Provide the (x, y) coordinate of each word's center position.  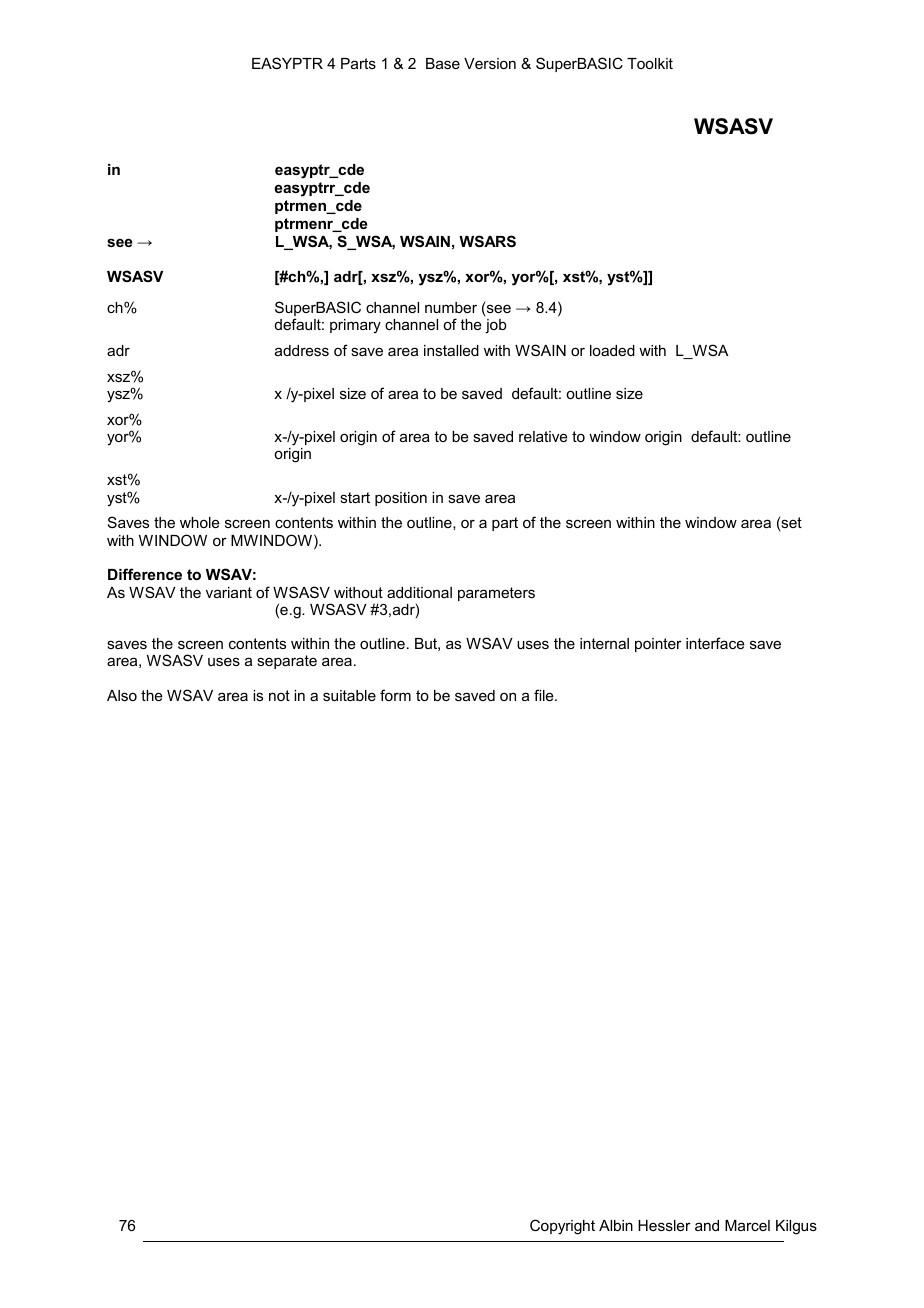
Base (443, 63)
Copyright (562, 1227)
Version (490, 63)
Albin (616, 1225)
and (707, 1225)
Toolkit (650, 63)
